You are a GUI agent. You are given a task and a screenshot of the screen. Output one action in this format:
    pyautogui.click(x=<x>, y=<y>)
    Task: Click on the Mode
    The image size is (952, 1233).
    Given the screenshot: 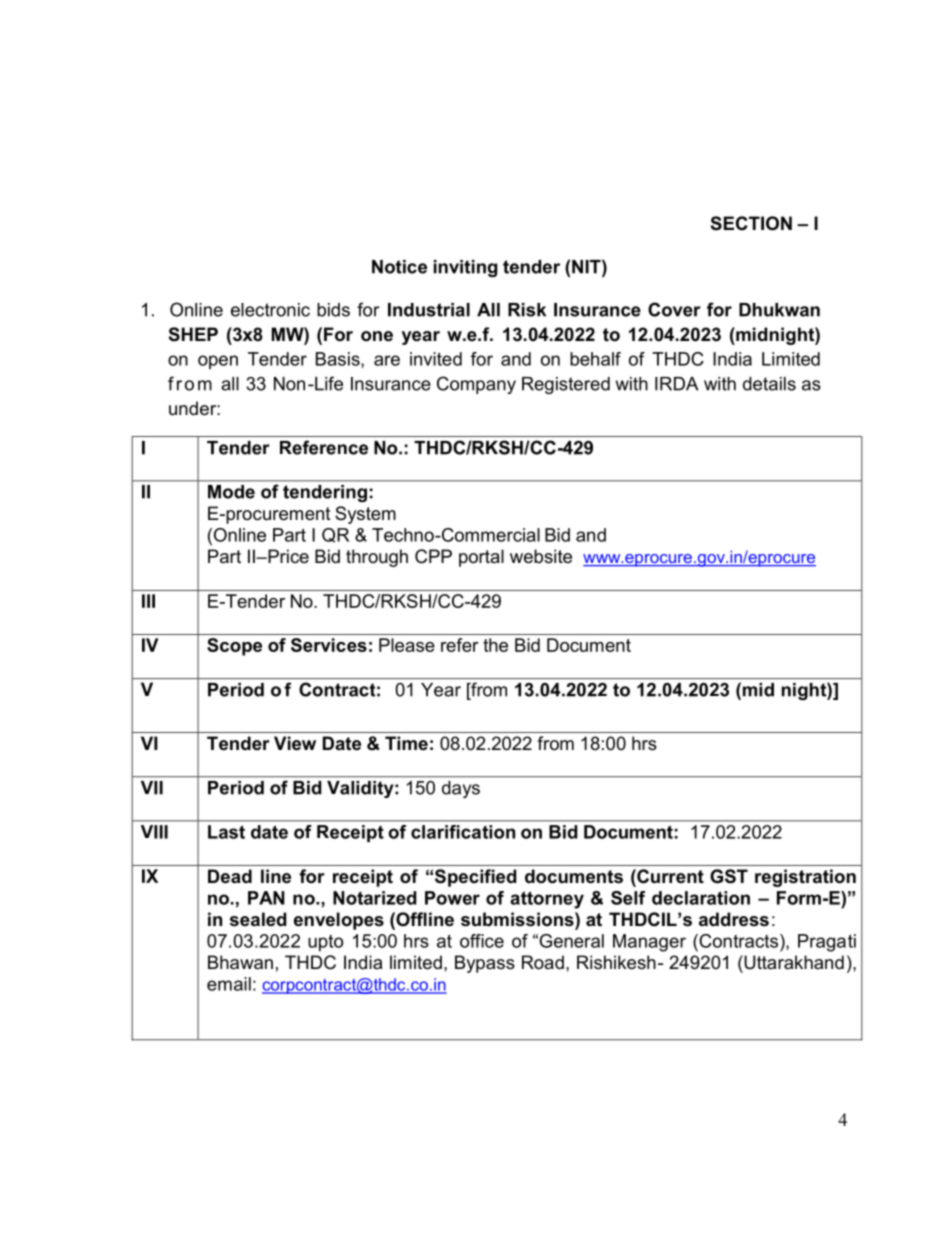 What is the action you would take?
    pyautogui.click(x=231, y=492)
